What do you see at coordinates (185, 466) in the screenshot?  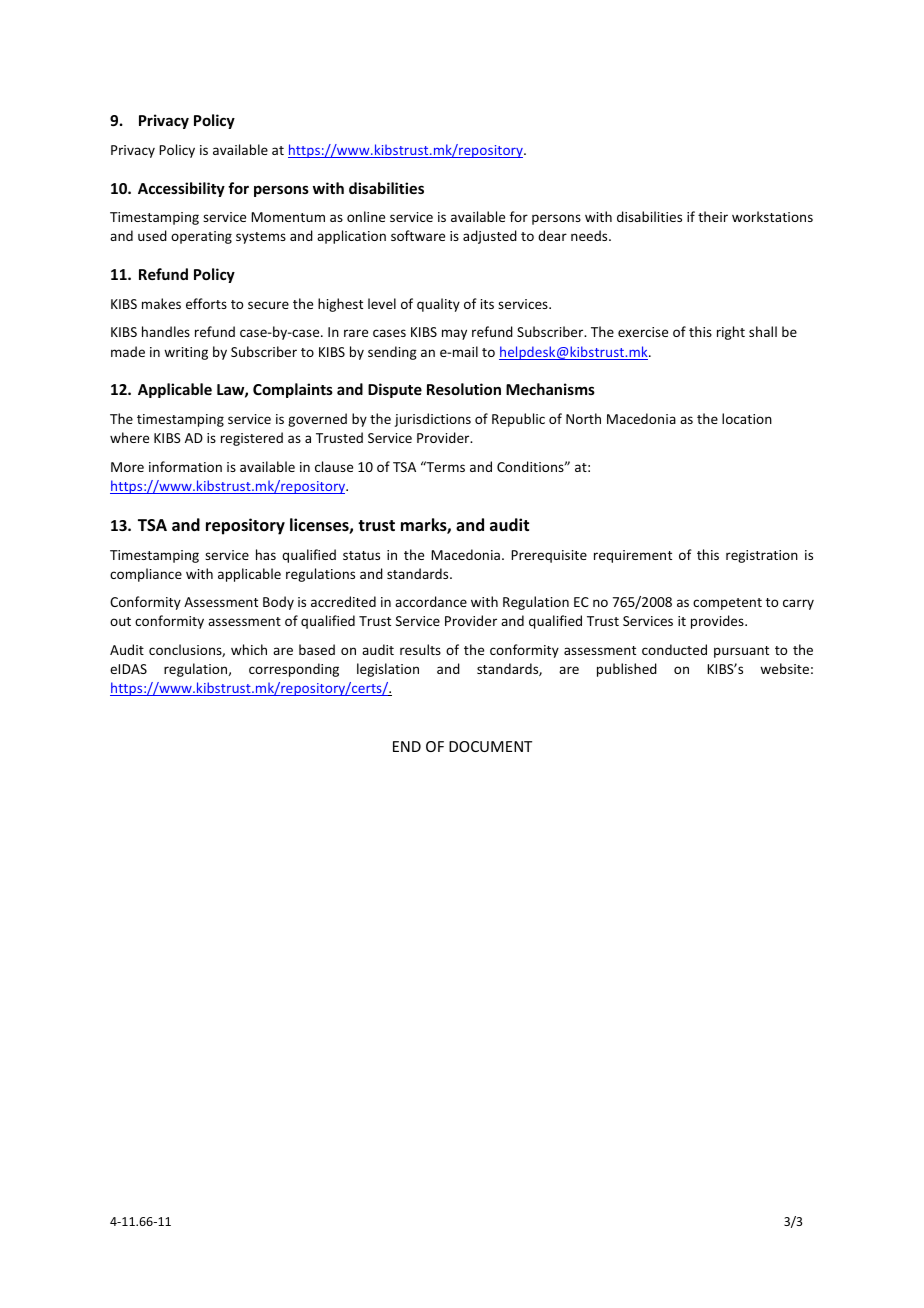 I see `information` at bounding box center [185, 466].
